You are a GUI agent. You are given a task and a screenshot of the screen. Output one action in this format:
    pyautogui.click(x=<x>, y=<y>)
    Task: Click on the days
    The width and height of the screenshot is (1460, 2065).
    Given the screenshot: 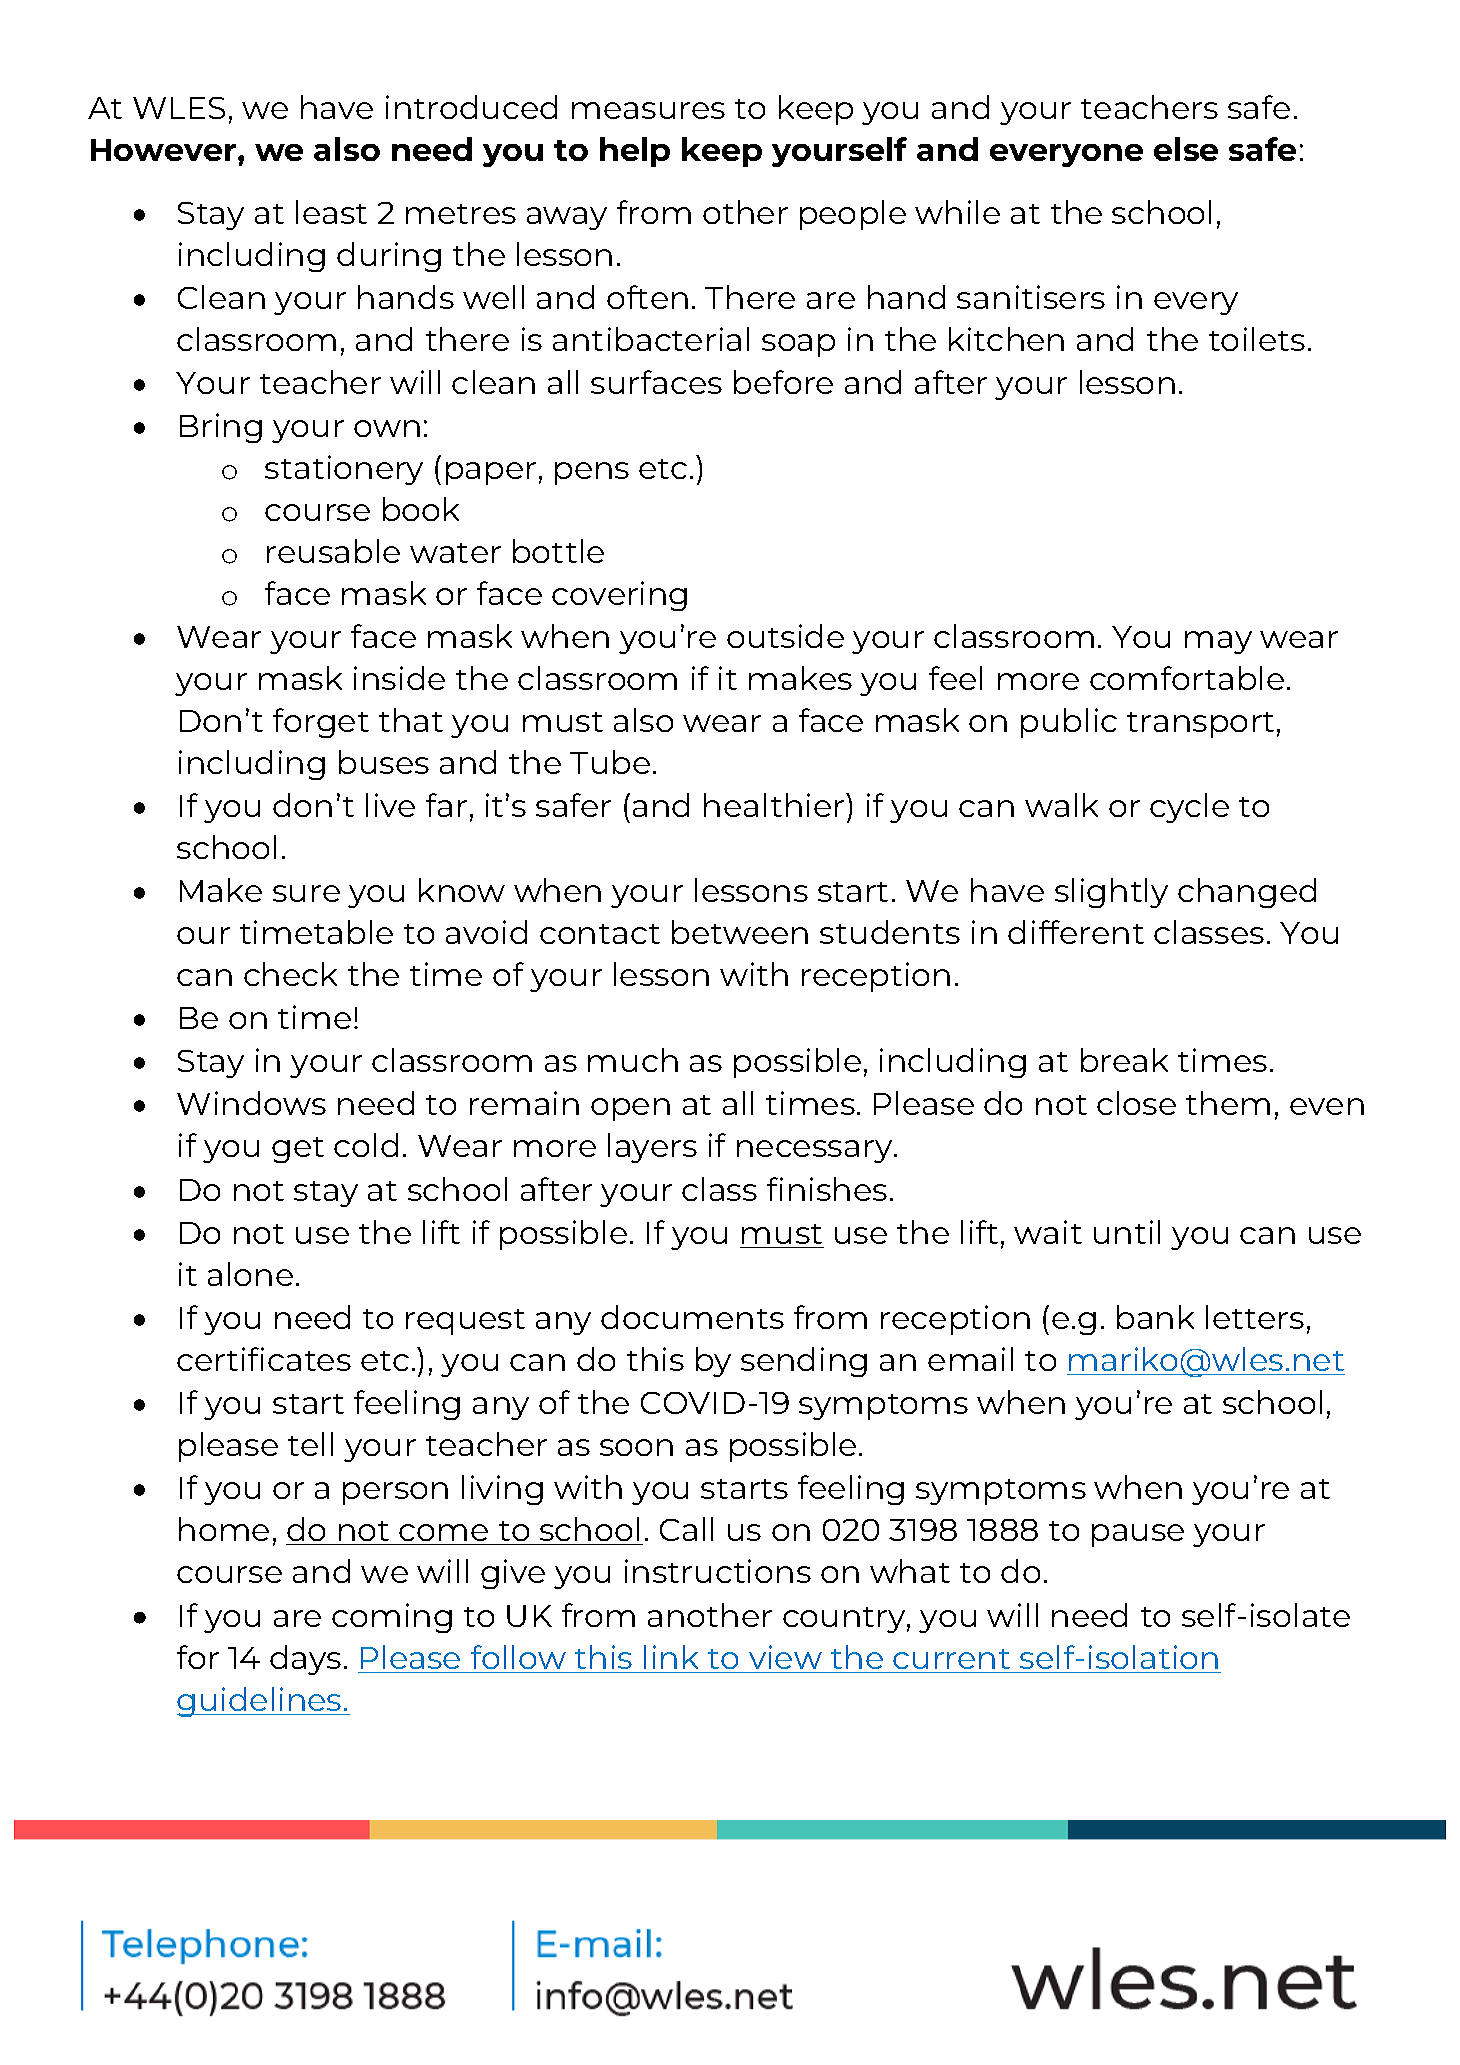 What is the action you would take?
    pyautogui.click(x=305, y=1660)
